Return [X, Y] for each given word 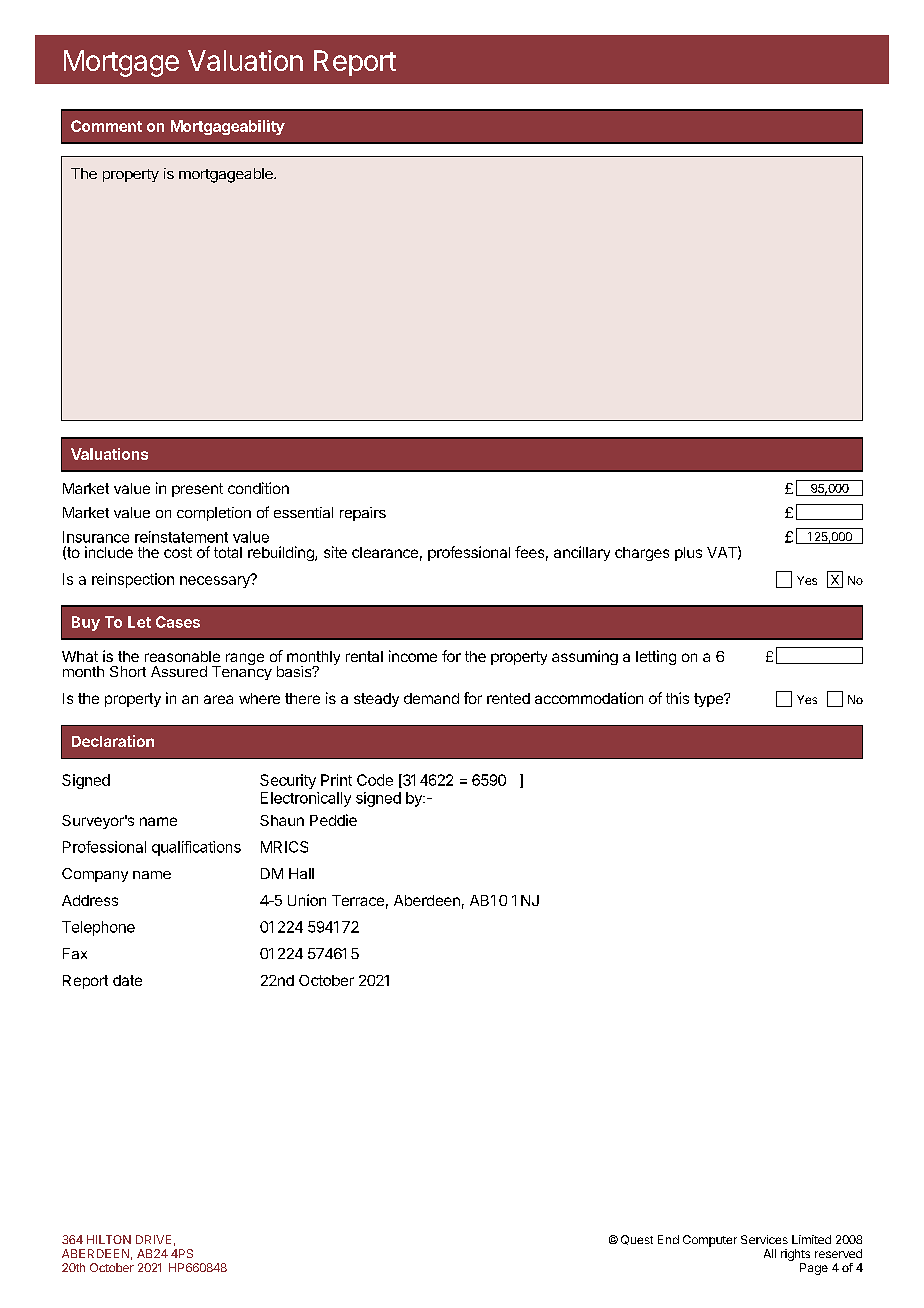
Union [307, 900]
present [197, 490]
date [127, 980]
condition [258, 488]
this [677, 698]
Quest [637, 1240]
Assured [179, 671]
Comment [106, 126]
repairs [363, 514]
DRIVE [153, 1239]
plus [688, 554]
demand [431, 698]
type [709, 700]
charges [642, 554]
